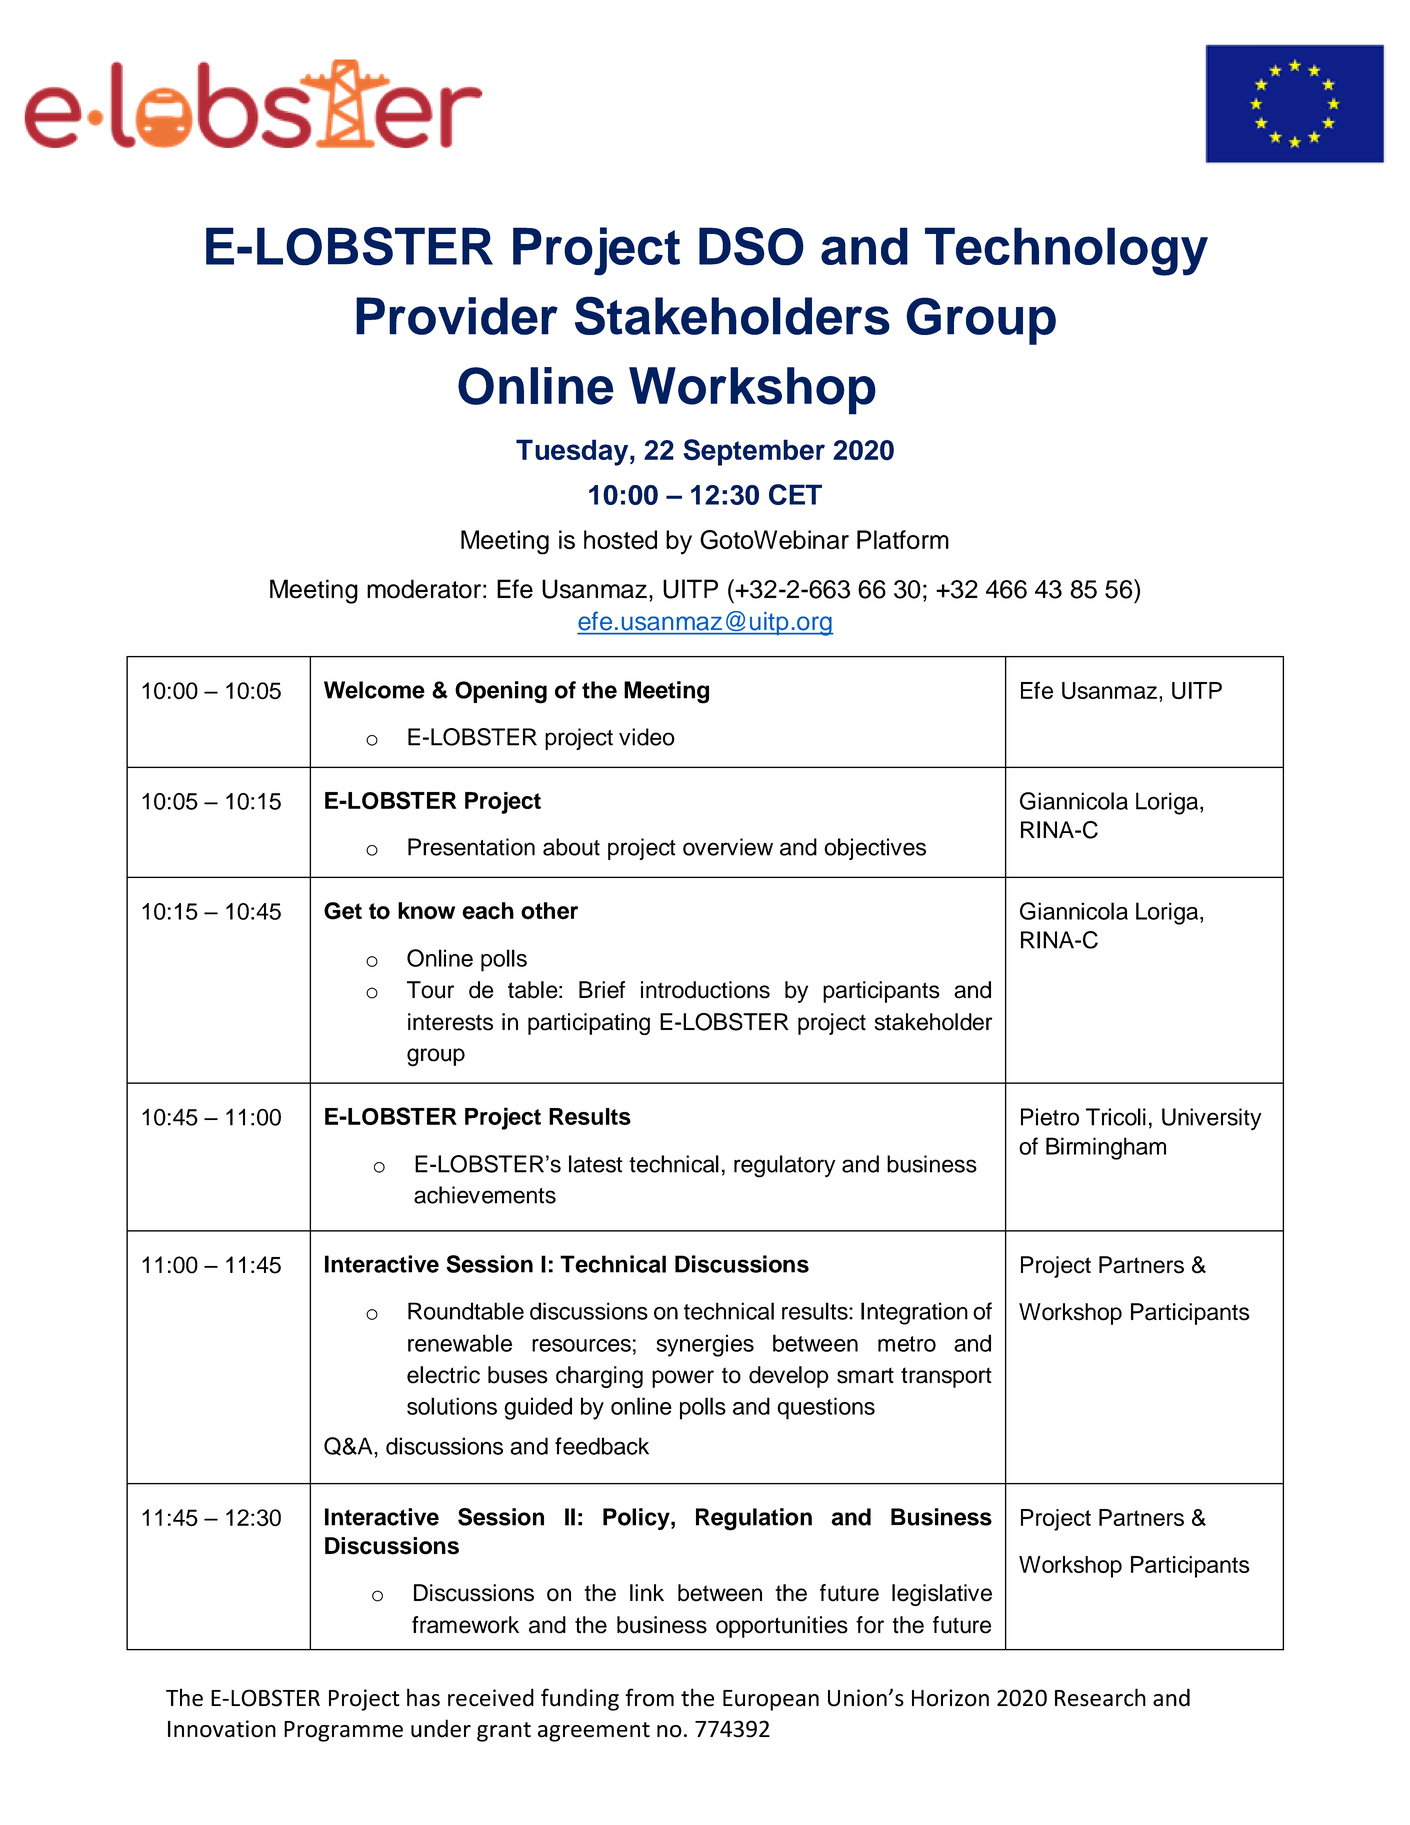 Image resolution: width=1410 pixels, height=1825 pixels. What do you see at coordinates (1106, 1148) in the page?
I see `Birmingham` at bounding box center [1106, 1148].
